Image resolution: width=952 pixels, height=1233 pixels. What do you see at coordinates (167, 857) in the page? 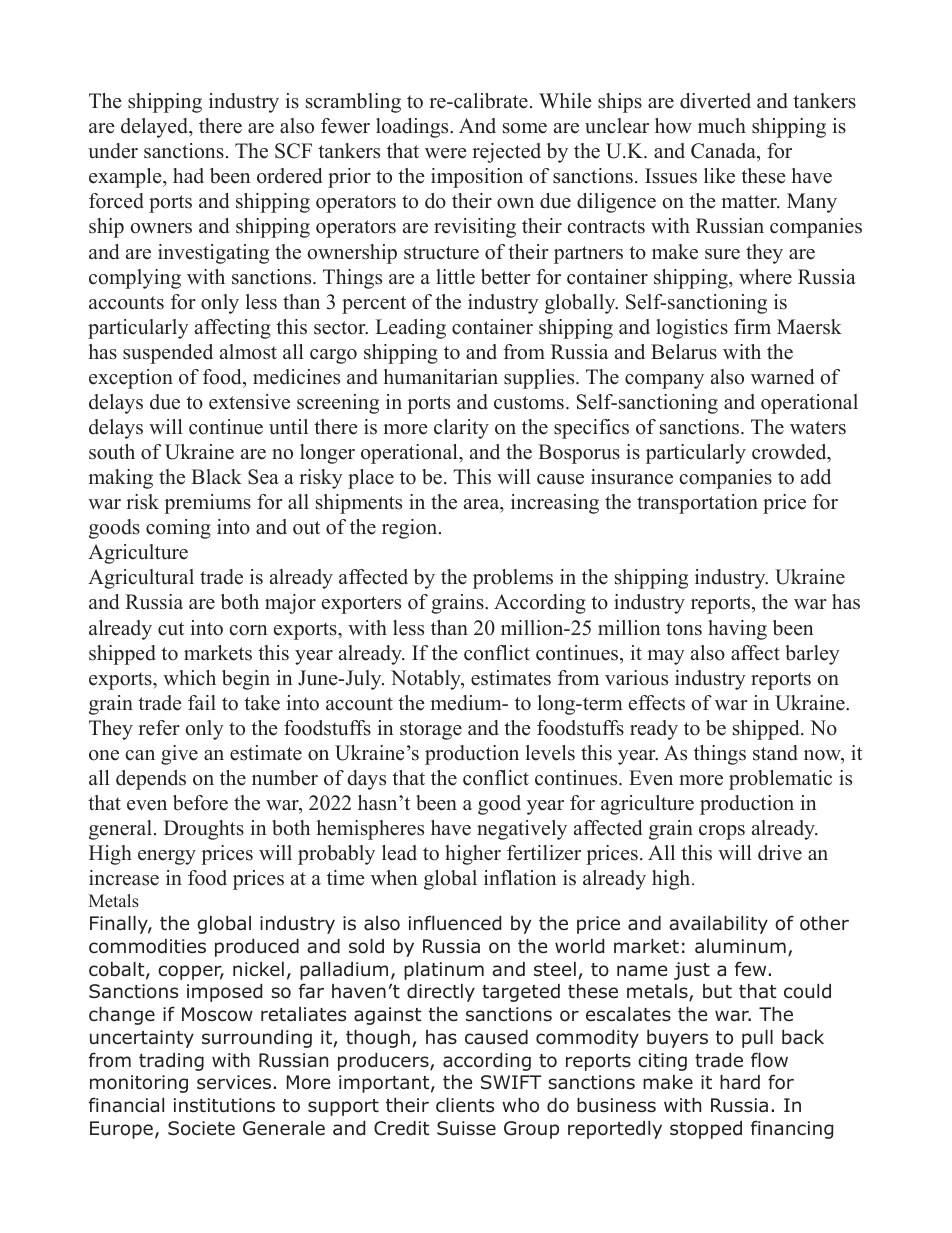
I see `energy` at bounding box center [167, 857].
